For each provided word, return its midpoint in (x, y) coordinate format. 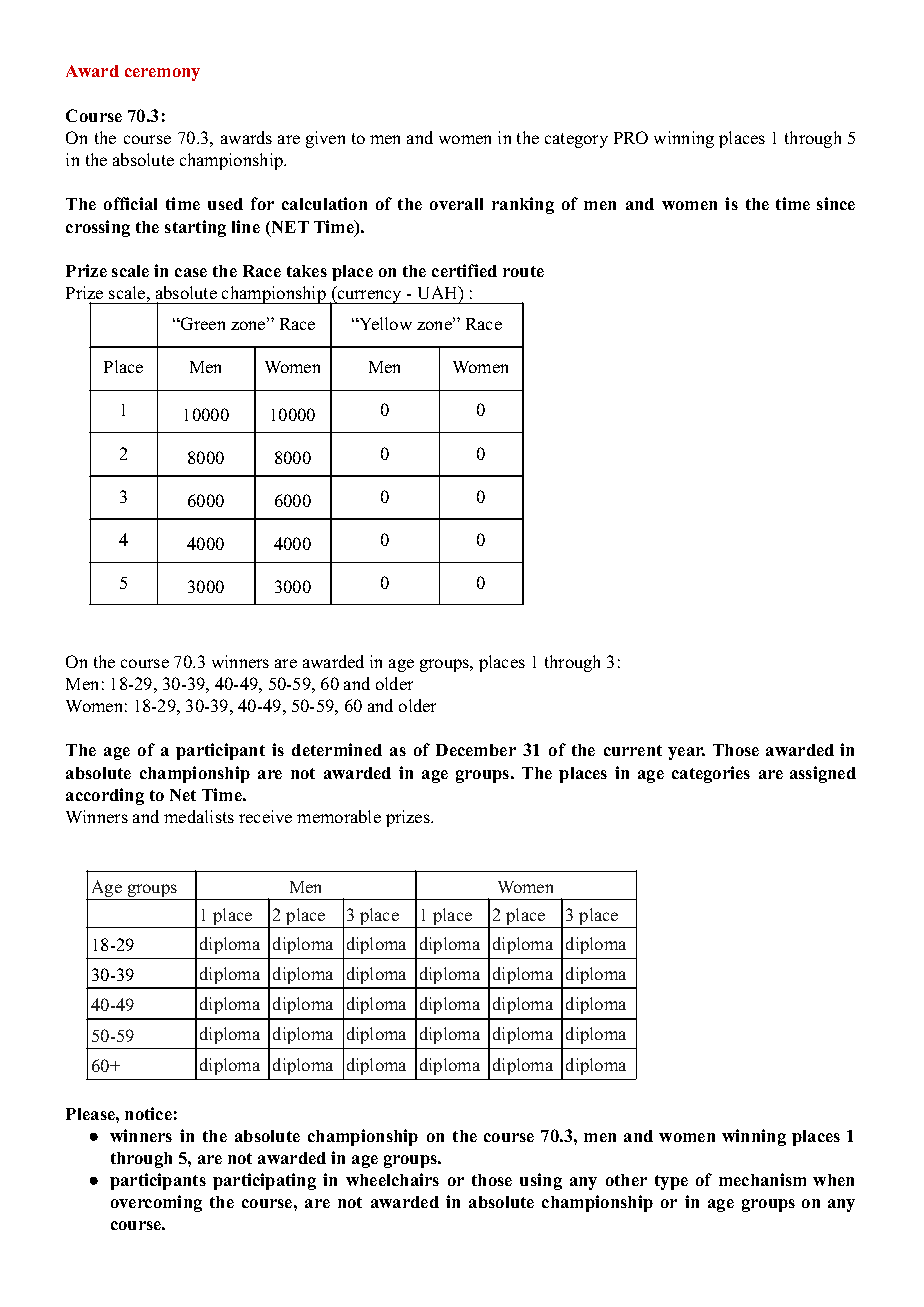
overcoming (156, 1203)
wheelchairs (392, 1179)
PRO (631, 137)
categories (711, 774)
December (476, 750)
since (836, 203)
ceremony (162, 74)
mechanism (762, 1179)
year (686, 753)
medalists (199, 816)
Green (202, 323)
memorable (339, 816)
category (576, 140)
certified (464, 270)
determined (337, 749)
